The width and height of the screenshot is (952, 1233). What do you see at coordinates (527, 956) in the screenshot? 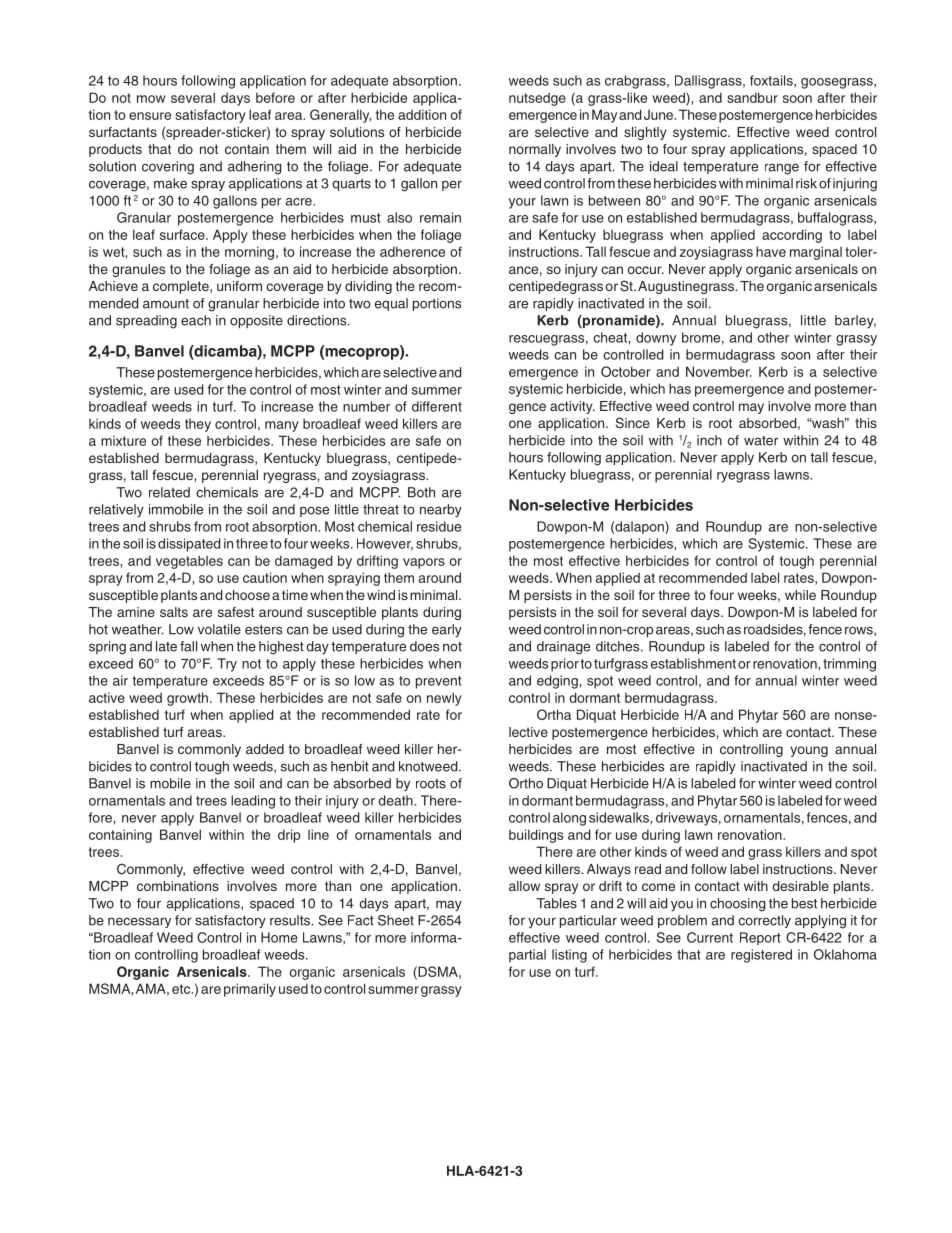
I see `partial` at bounding box center [527, 956].
